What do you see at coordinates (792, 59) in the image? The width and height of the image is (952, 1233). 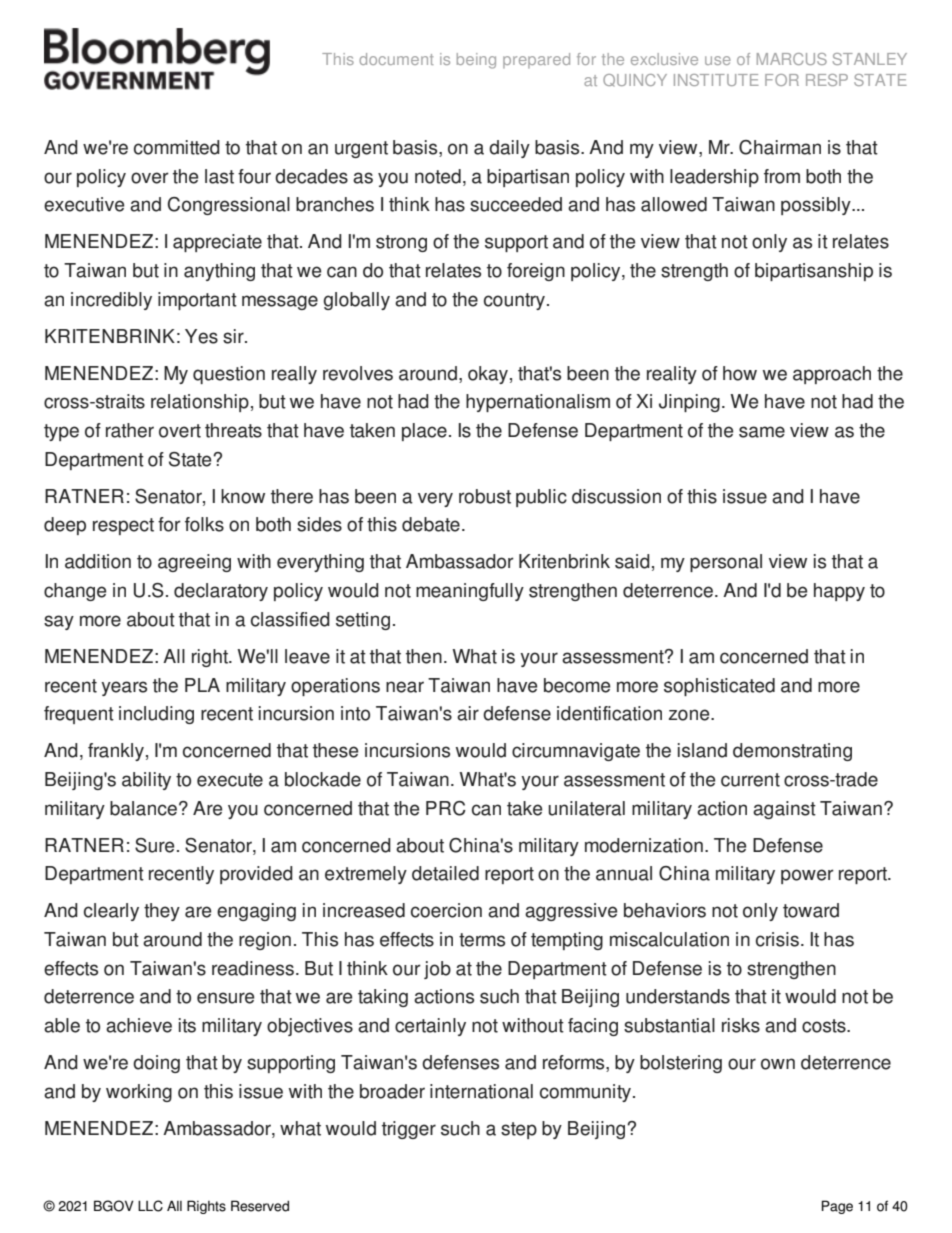 I see `MARCUS` at bounding box center [792, 59].
